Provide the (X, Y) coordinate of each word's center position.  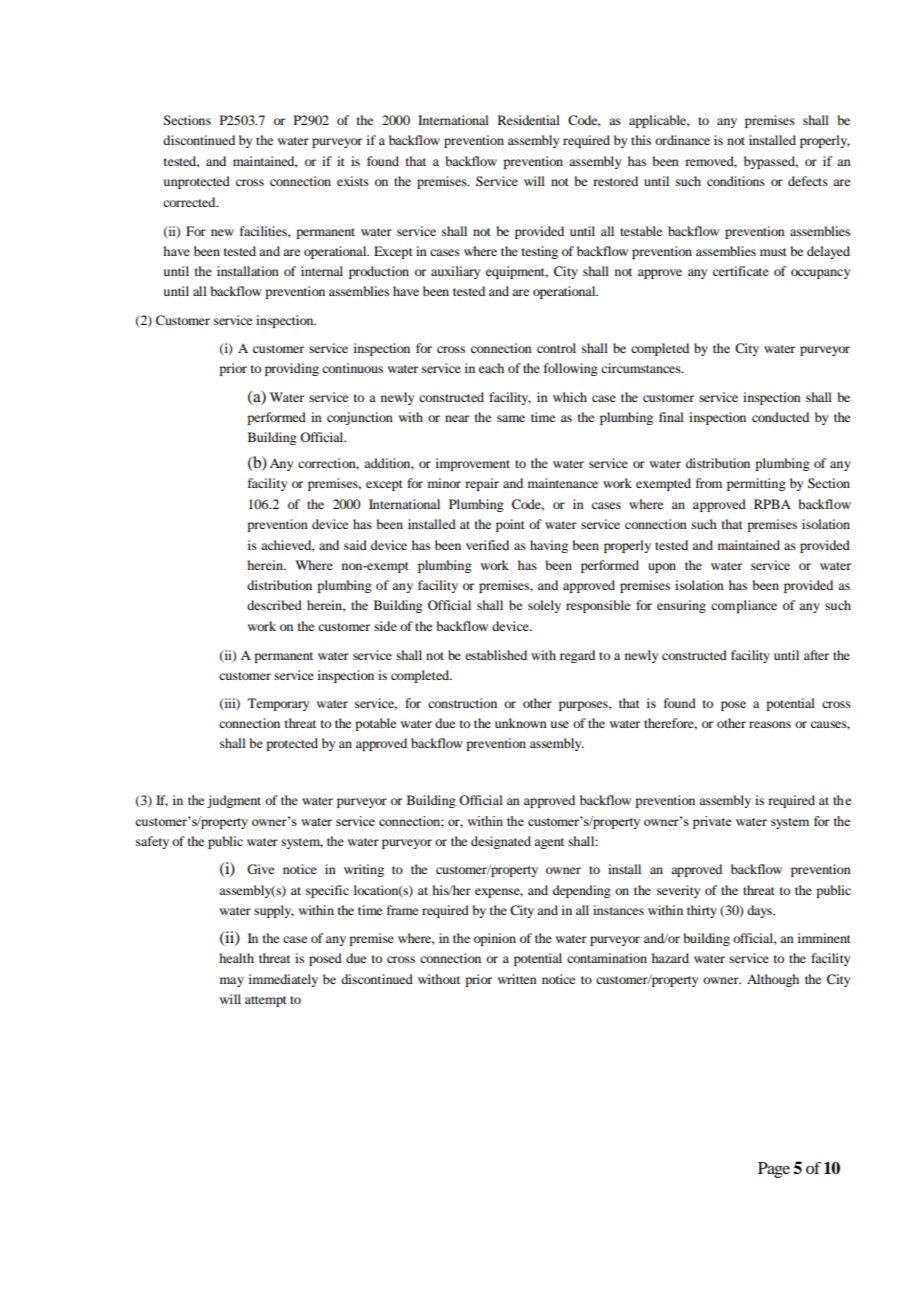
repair (482, 484)
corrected (190, 202)
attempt (266, 1001)
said (355, 545)
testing (540, 252)
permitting (756, 484)
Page (774, 1170)
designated (501, 842)
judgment (234, 801)
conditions (736, 181)
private (712, 822)
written (517, 979)
